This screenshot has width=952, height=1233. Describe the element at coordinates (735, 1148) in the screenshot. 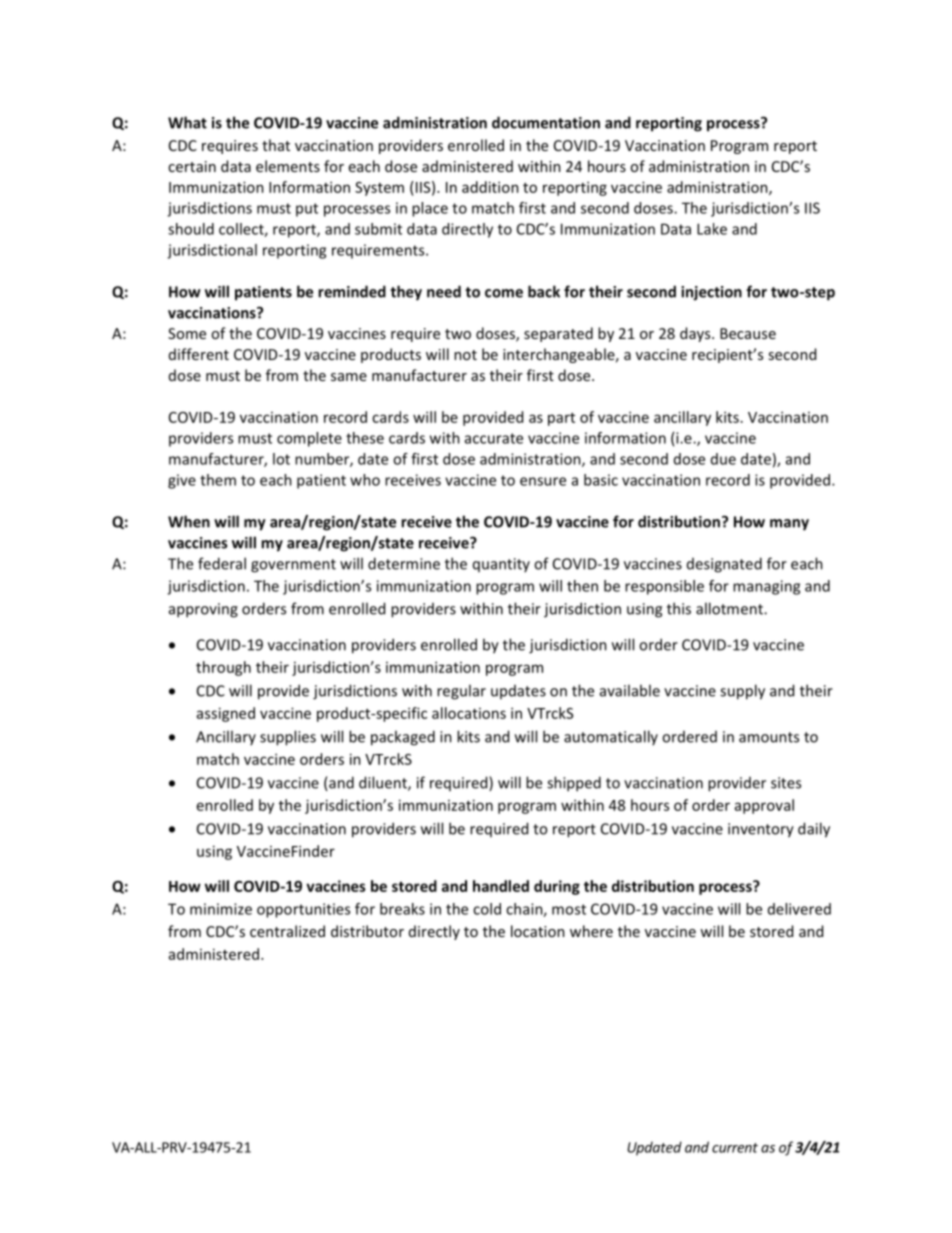

I see `current` at that location.
